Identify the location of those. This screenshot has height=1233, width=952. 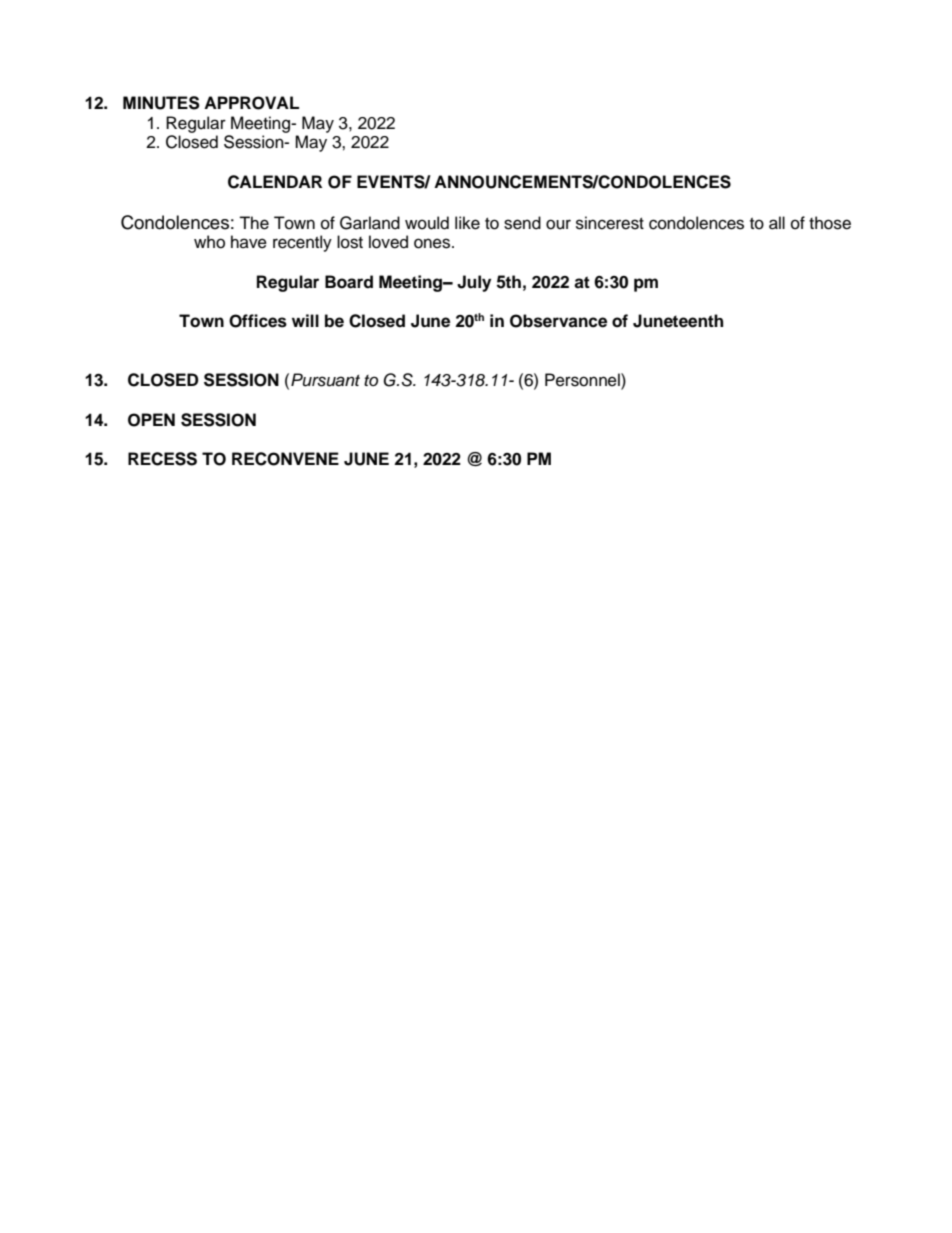
(830, 223).
